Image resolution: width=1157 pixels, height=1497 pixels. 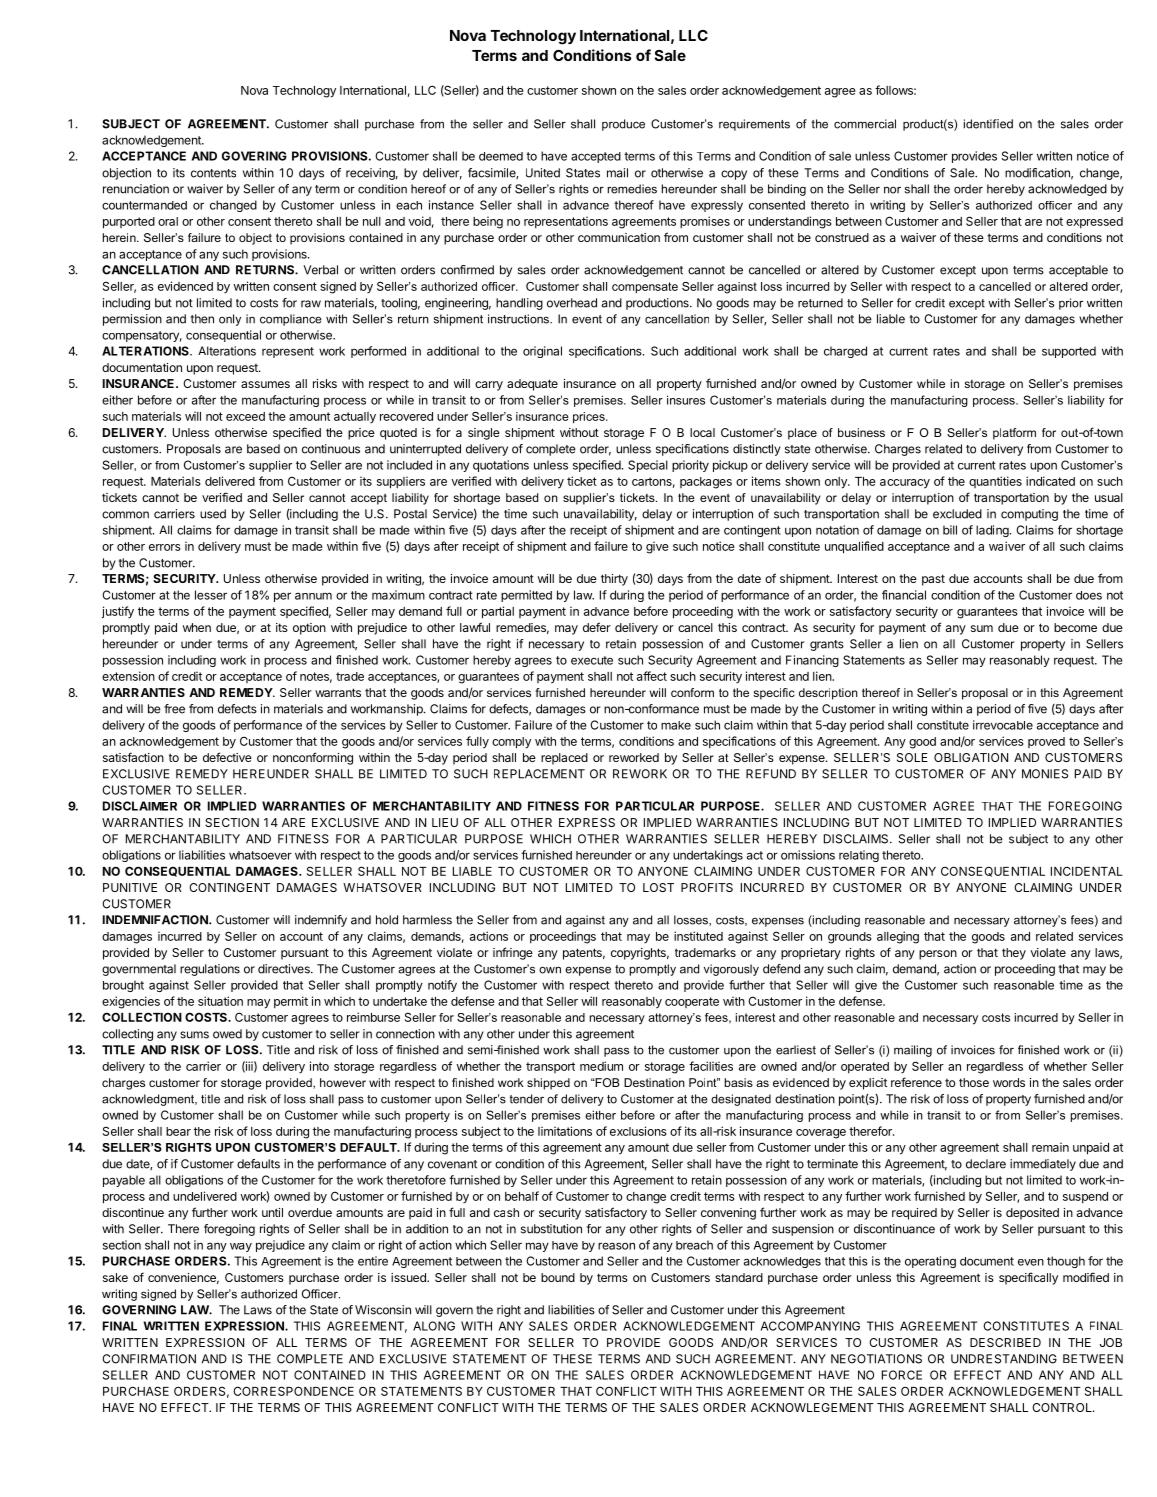 What do you see at coordinates (227, 757) in the screenshot?
I see `defective` at bounding box center [227, 757].
